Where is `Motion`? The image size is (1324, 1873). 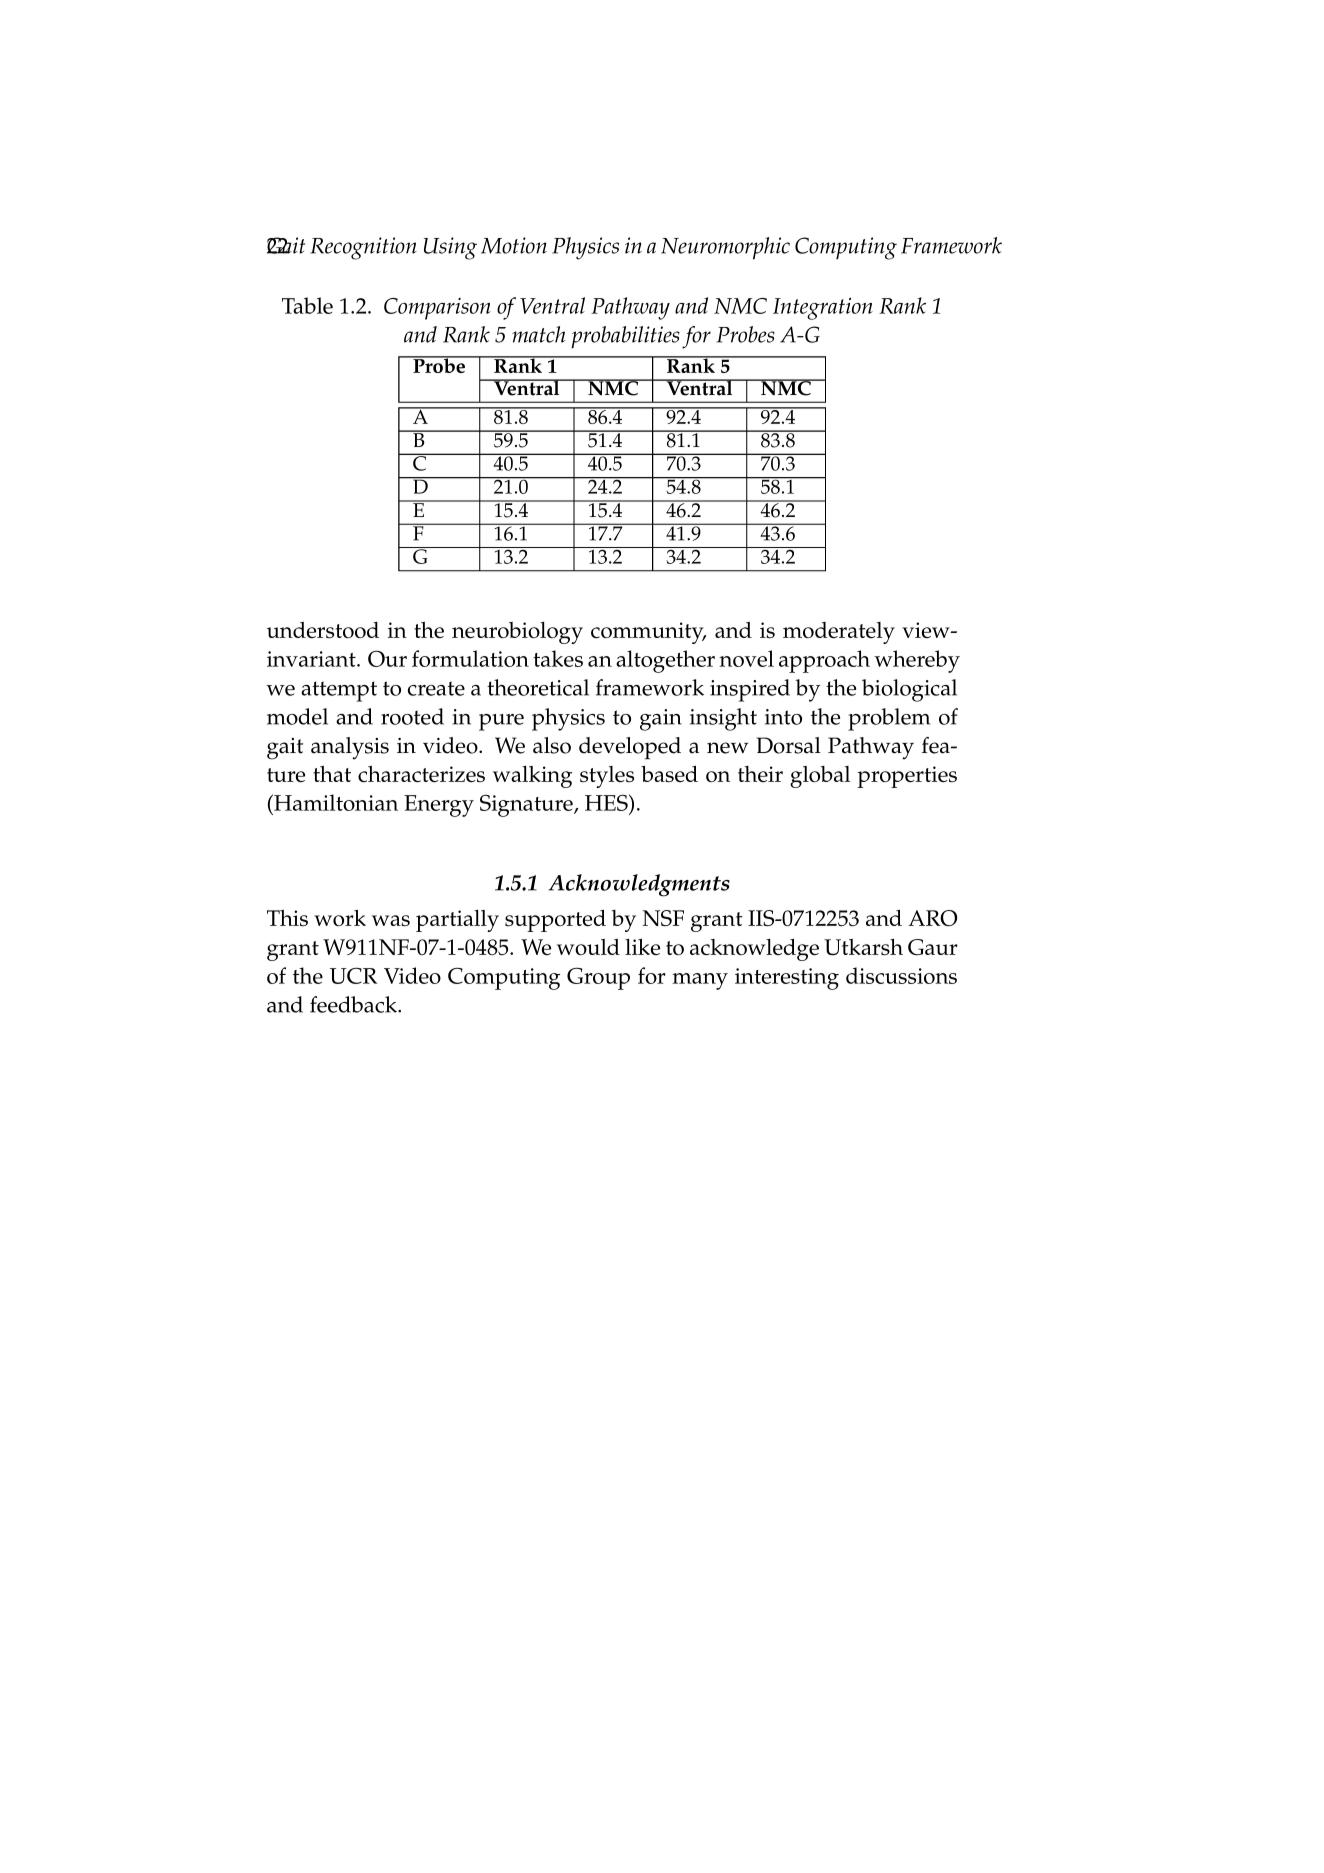 Motion is located at coordinates (514, 245).
